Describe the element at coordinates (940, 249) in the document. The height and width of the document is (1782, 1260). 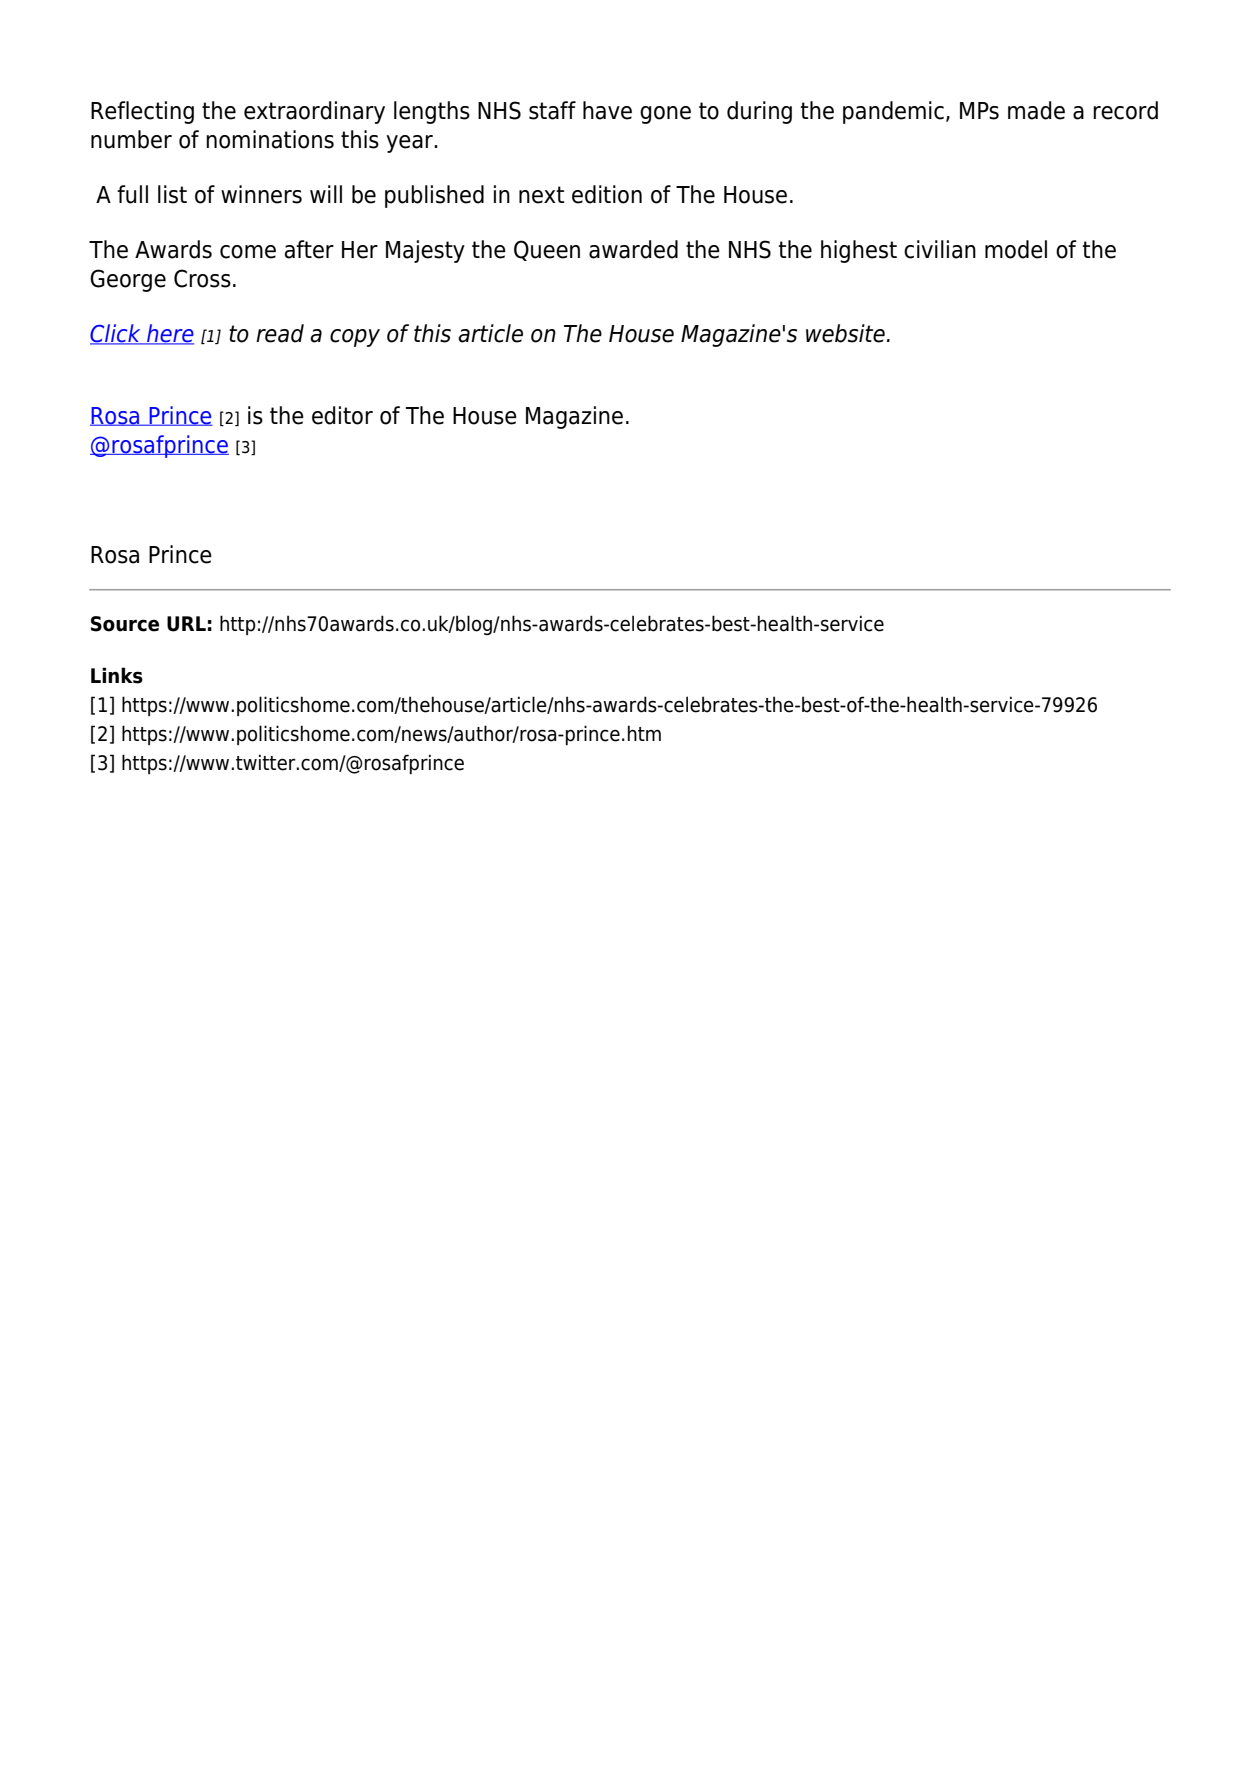
I see `civilian` at that location.
